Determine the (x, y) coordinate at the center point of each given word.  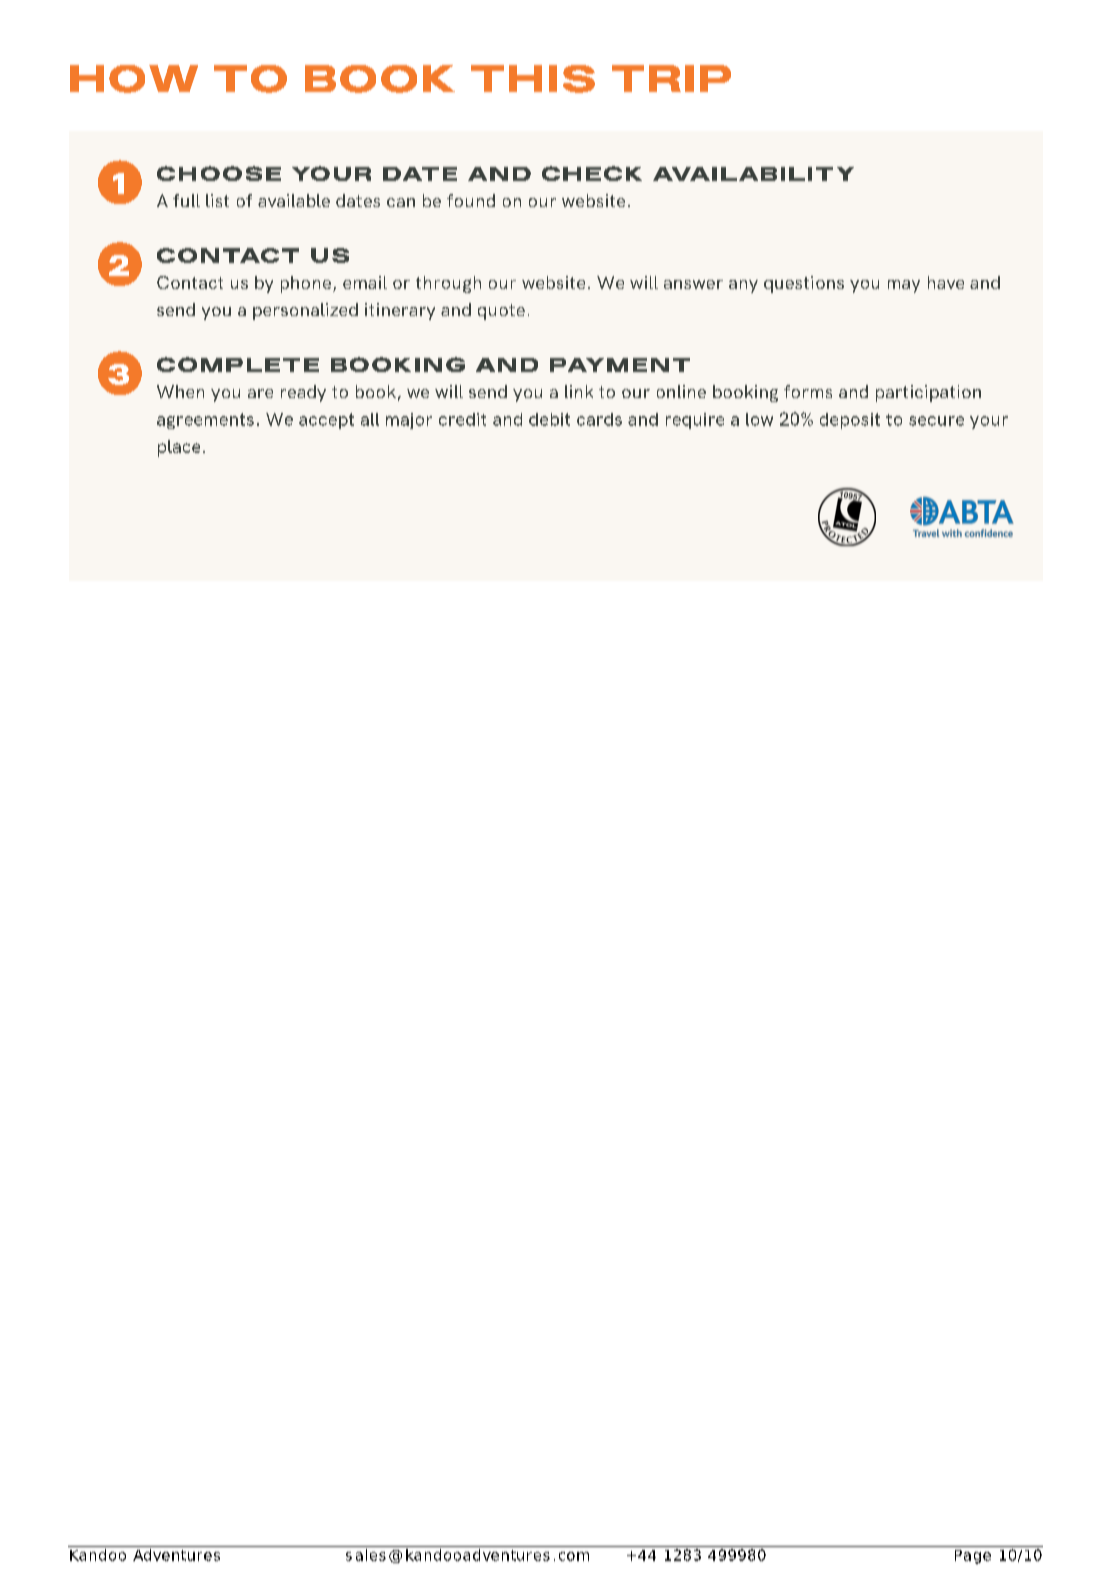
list (217, 200)
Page (973, 1557)
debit (549, 419)
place (179, 448)
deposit (850, 421)
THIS (533, 79)
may (904, 286)
